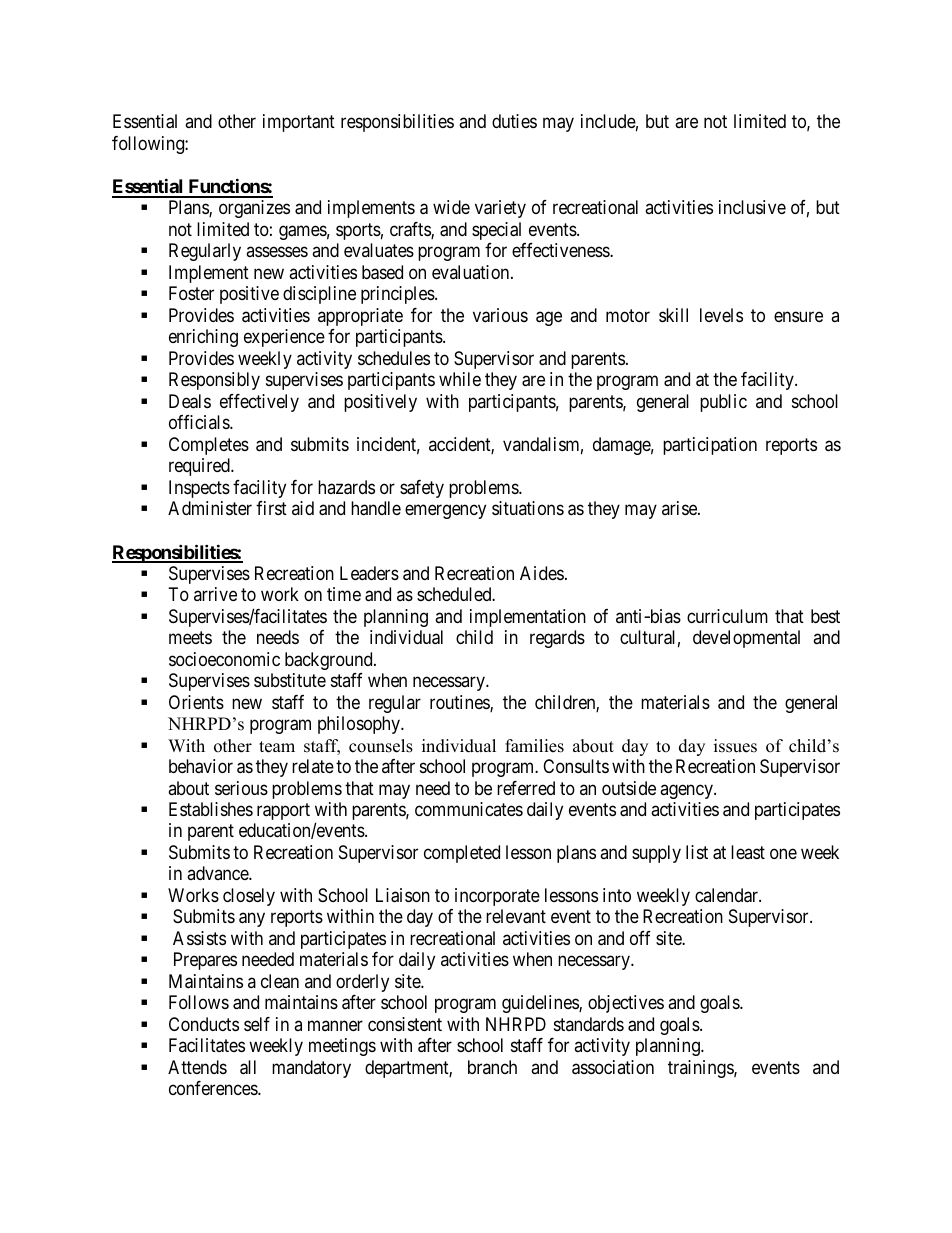 Image resolution: width=952 pixels, height=1233 pixels. What do you see at coordinates (248, 1067) in the page?
I see `all` at bounding box center [248, 1067].
